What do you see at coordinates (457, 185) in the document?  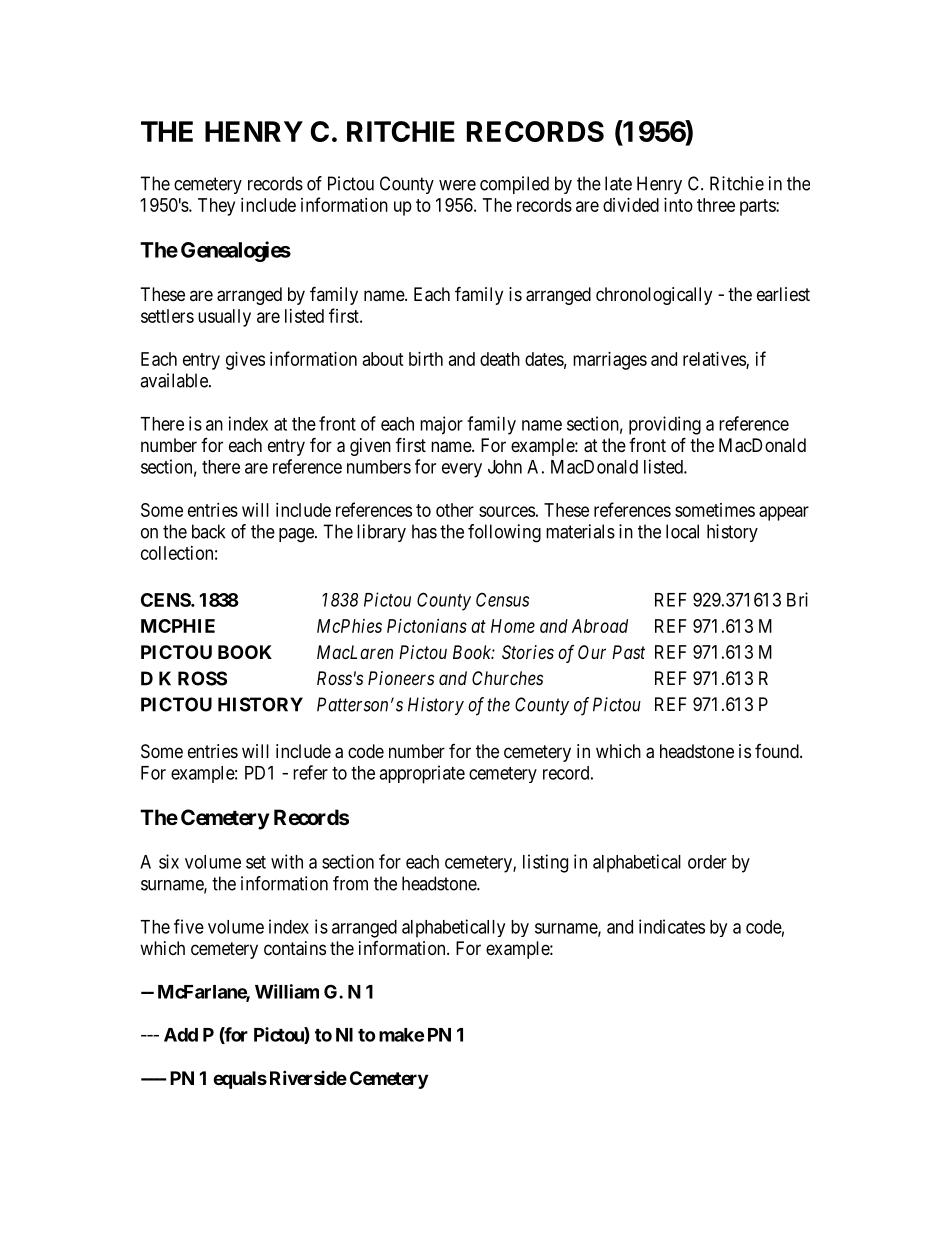 I see `were` at bounding box center [457, 185].
